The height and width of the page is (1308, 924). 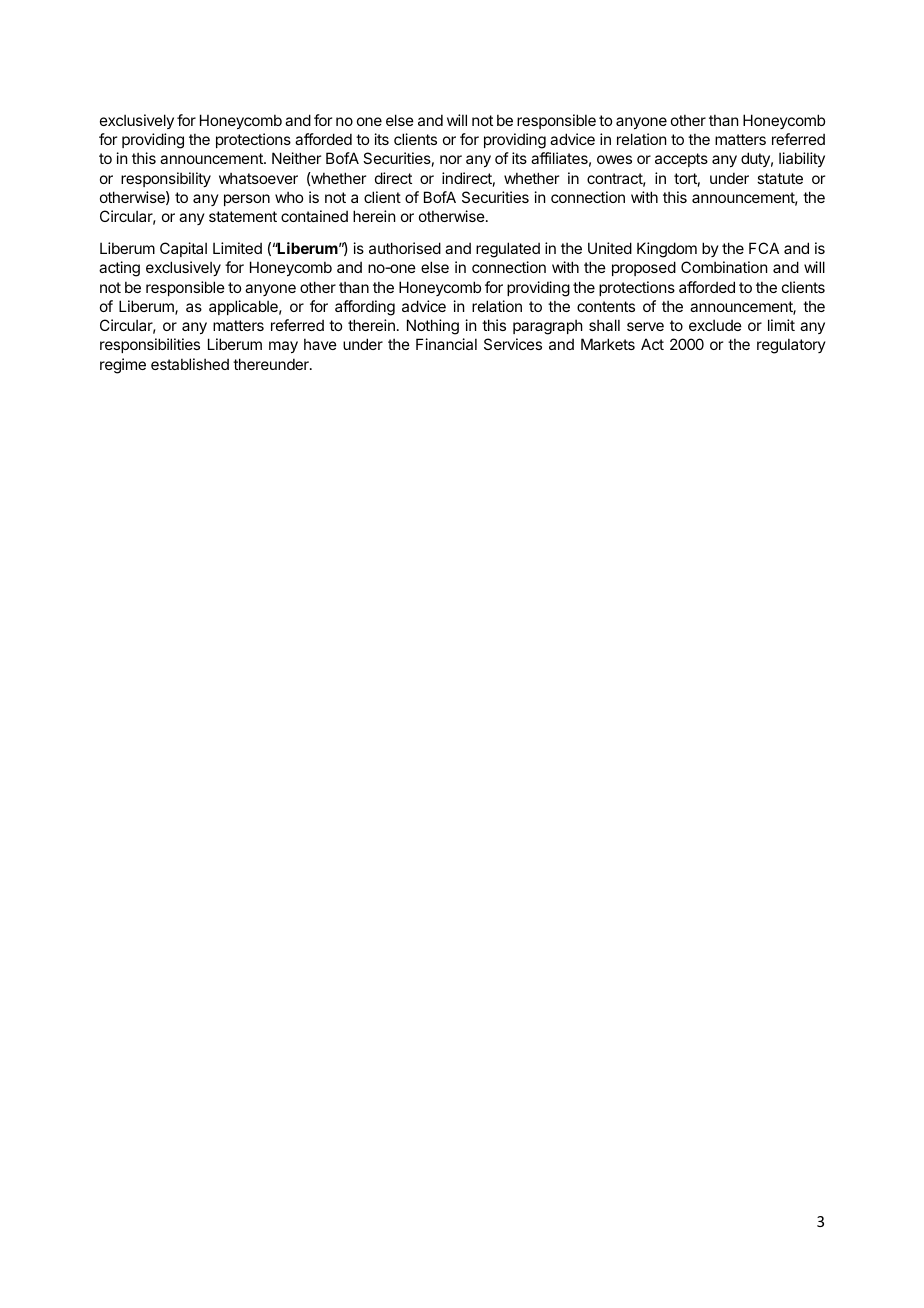 What do you see at coordinates (451, 159) in the page?
I see `nor` at bounding box center [451, 159].
